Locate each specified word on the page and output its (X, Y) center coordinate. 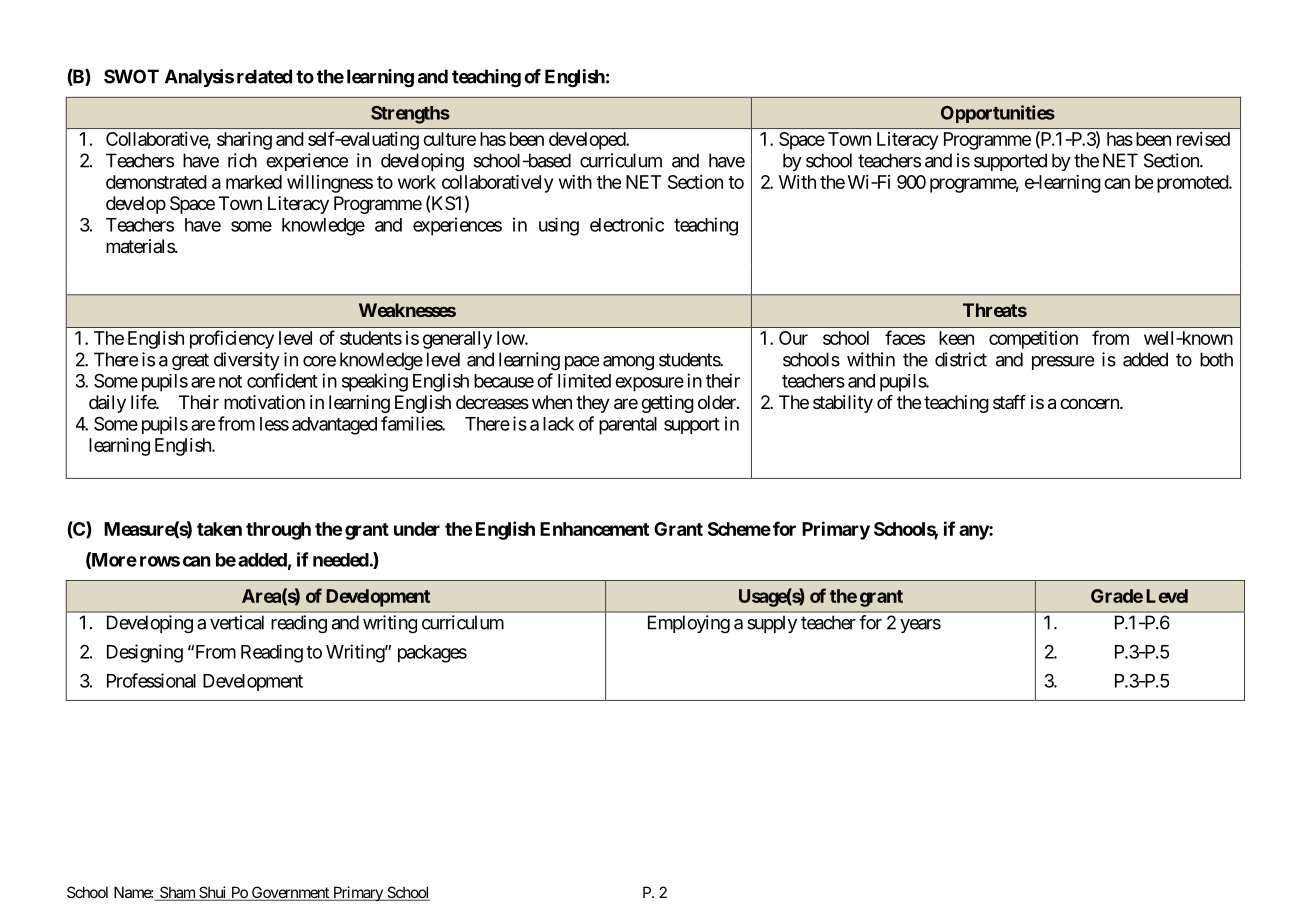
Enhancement (594, 529)
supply (772, 624)
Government (290, 893)
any (974, 532)
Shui (213, 893)
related (264, 76)
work (417, 182)
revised (1203, 139)
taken (219, 529)
